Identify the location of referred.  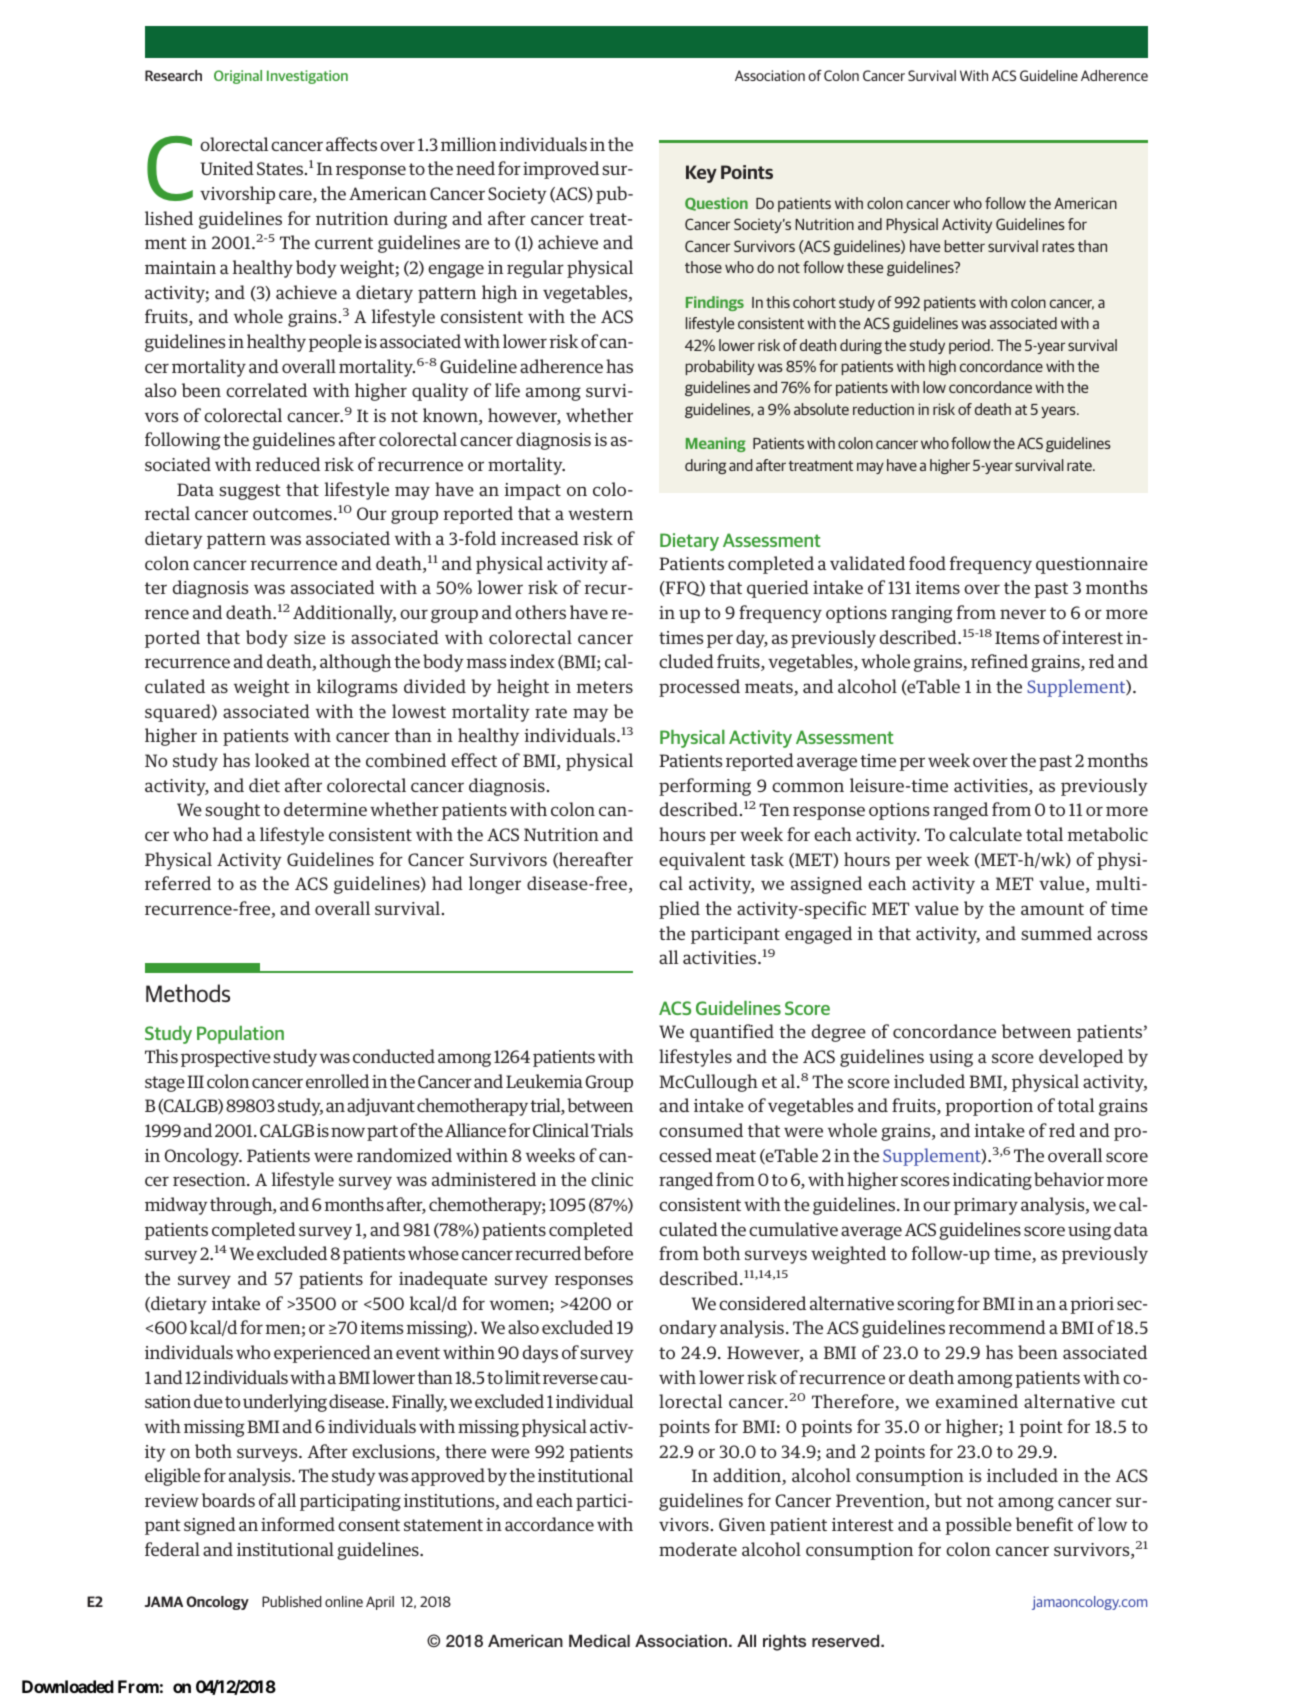
(178, 883).
